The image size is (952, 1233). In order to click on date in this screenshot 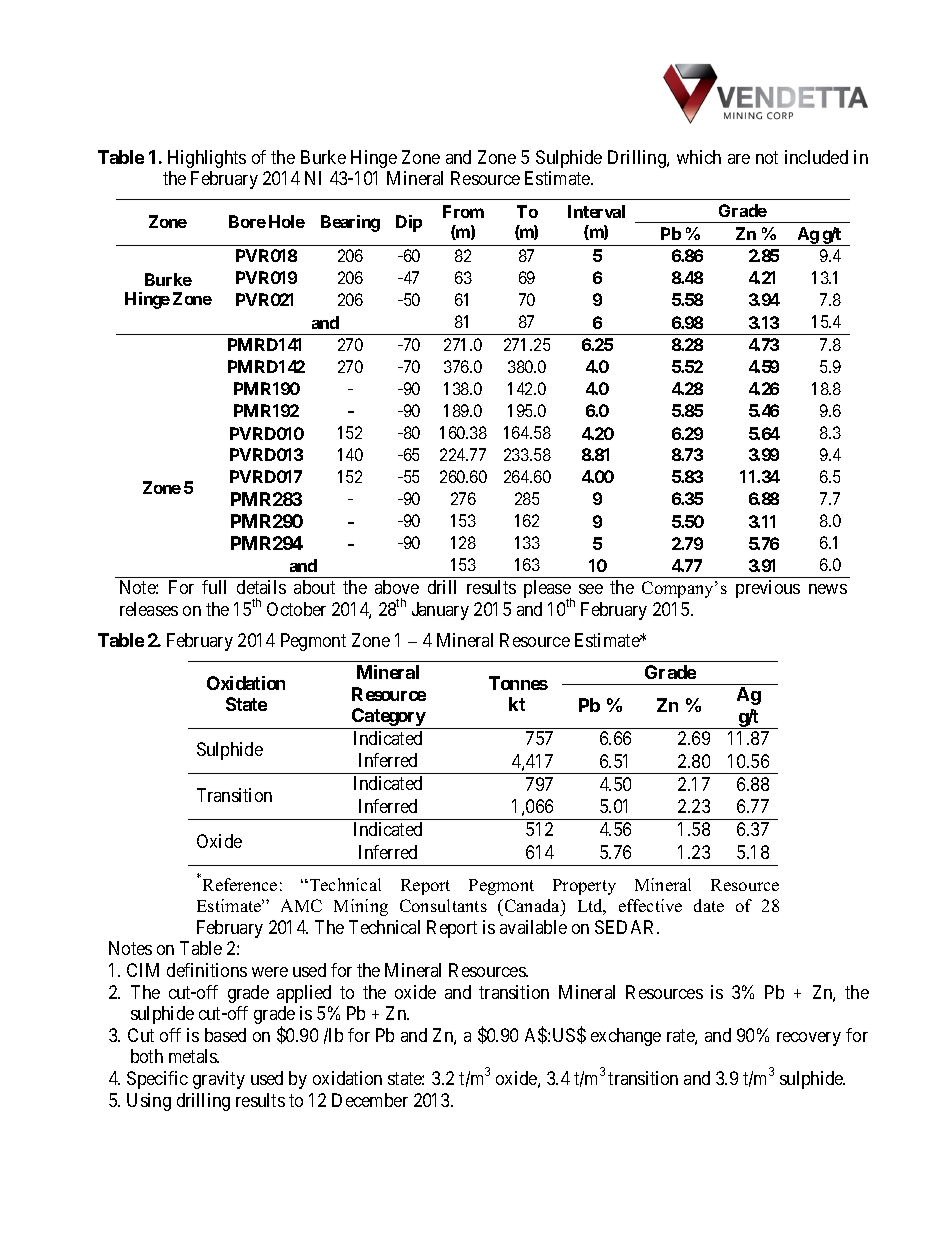, I will do `click(709, 905)`.
